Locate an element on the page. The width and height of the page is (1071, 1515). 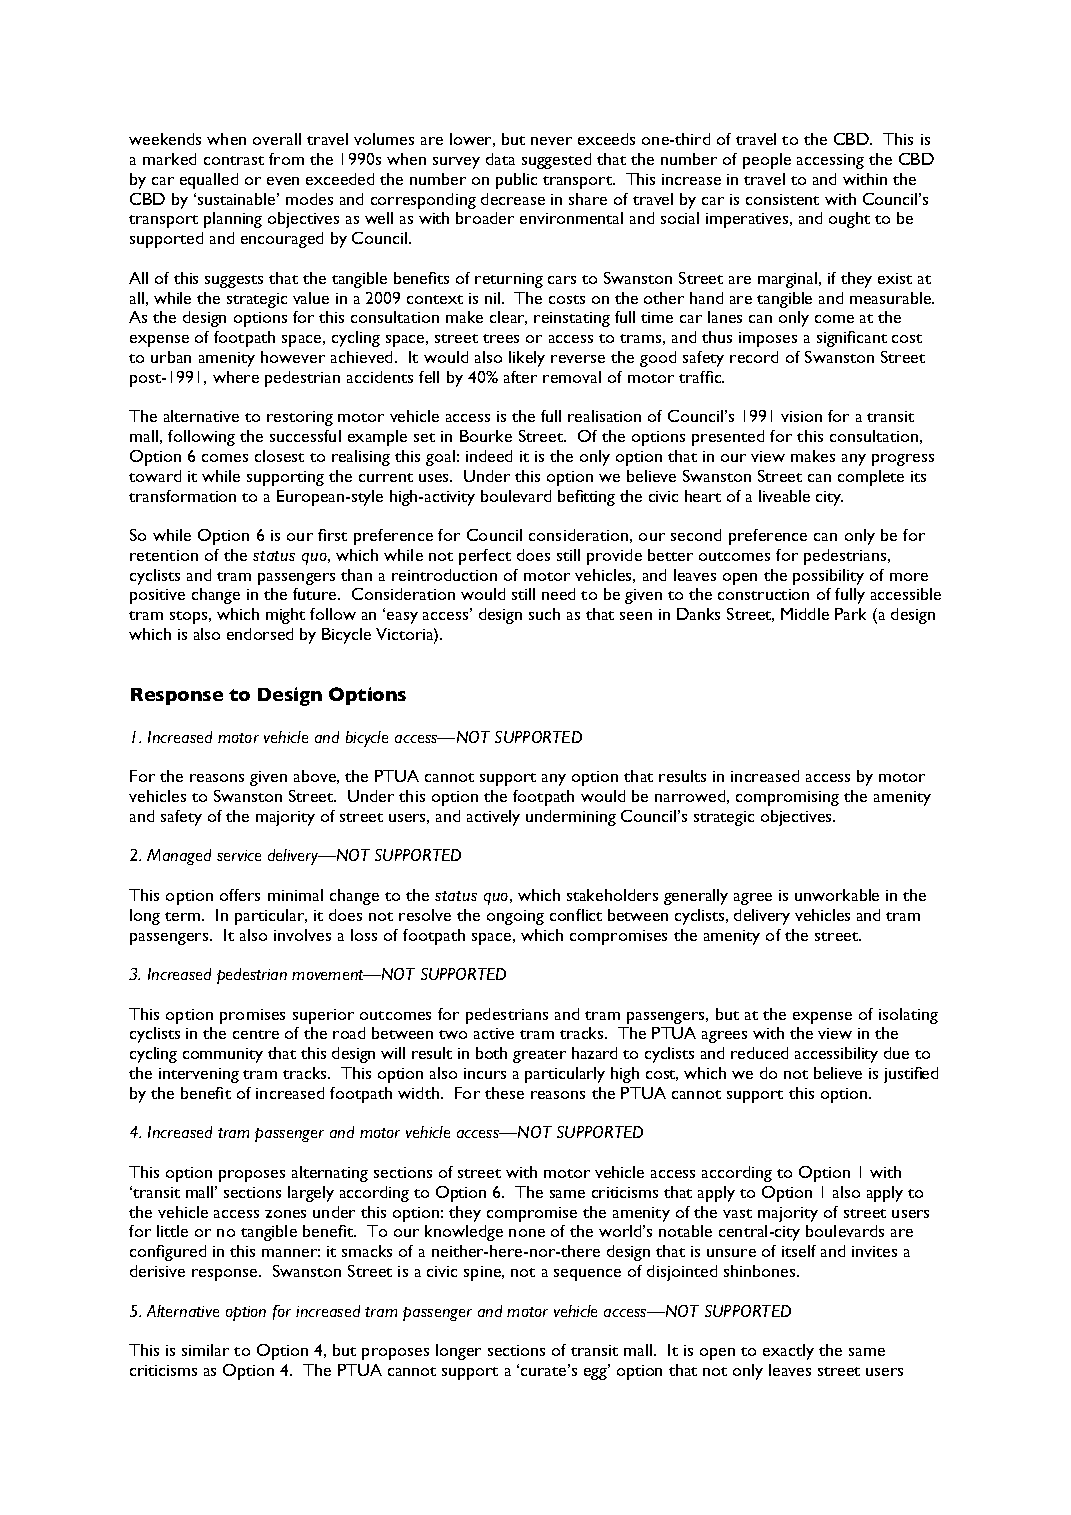
egg is located at coordinates (596, 1373).
